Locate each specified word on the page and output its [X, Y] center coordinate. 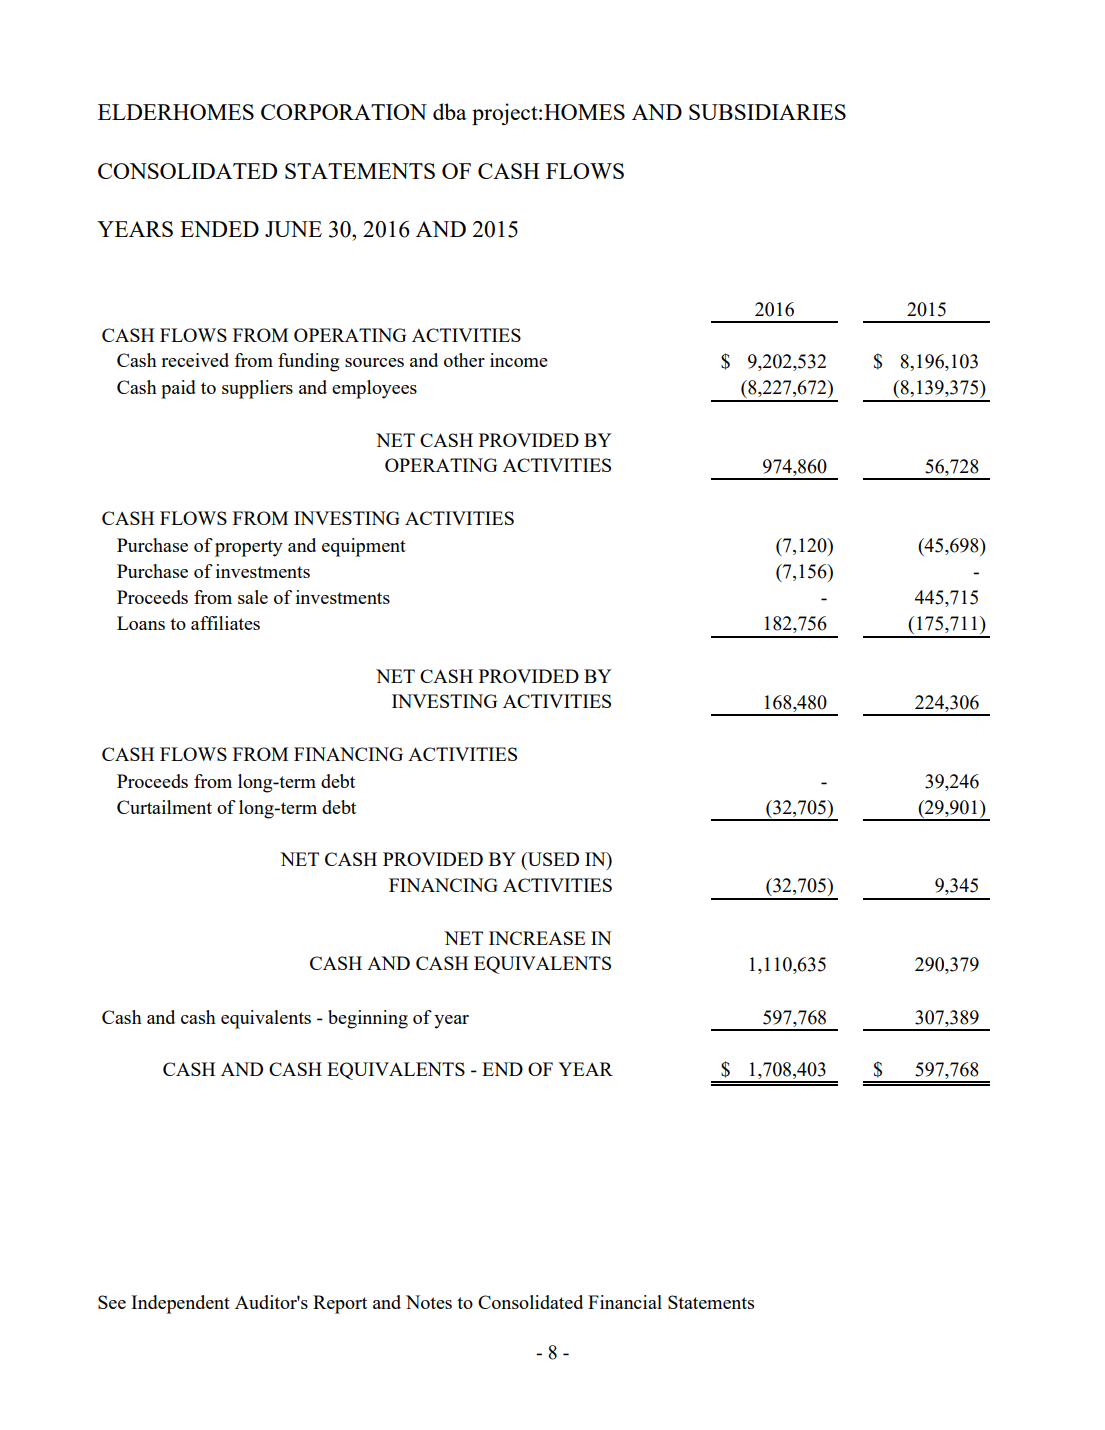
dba [450, 111]
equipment [364, 547]
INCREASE [537, 938]
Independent [180, 1304]
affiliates [225, 623]
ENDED [219, 229]
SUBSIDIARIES [767, 112]
